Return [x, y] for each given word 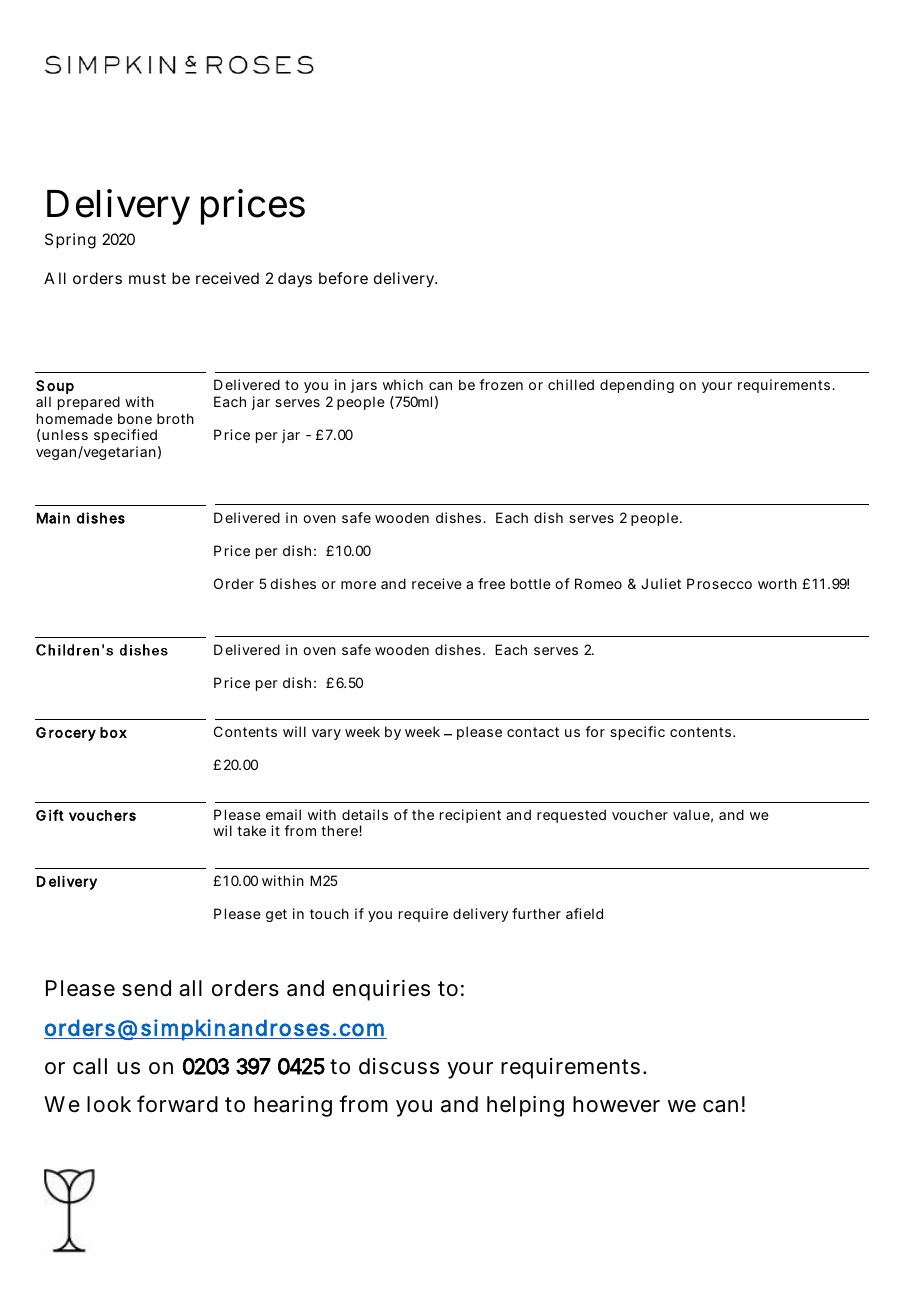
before [343, 278]
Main [53, 518]
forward [177, 1104]
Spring [70, 241]
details [365, 814]
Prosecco [719, 583]
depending [637, 386]
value [693, 816]
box [113, 732]
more [358, 585]
